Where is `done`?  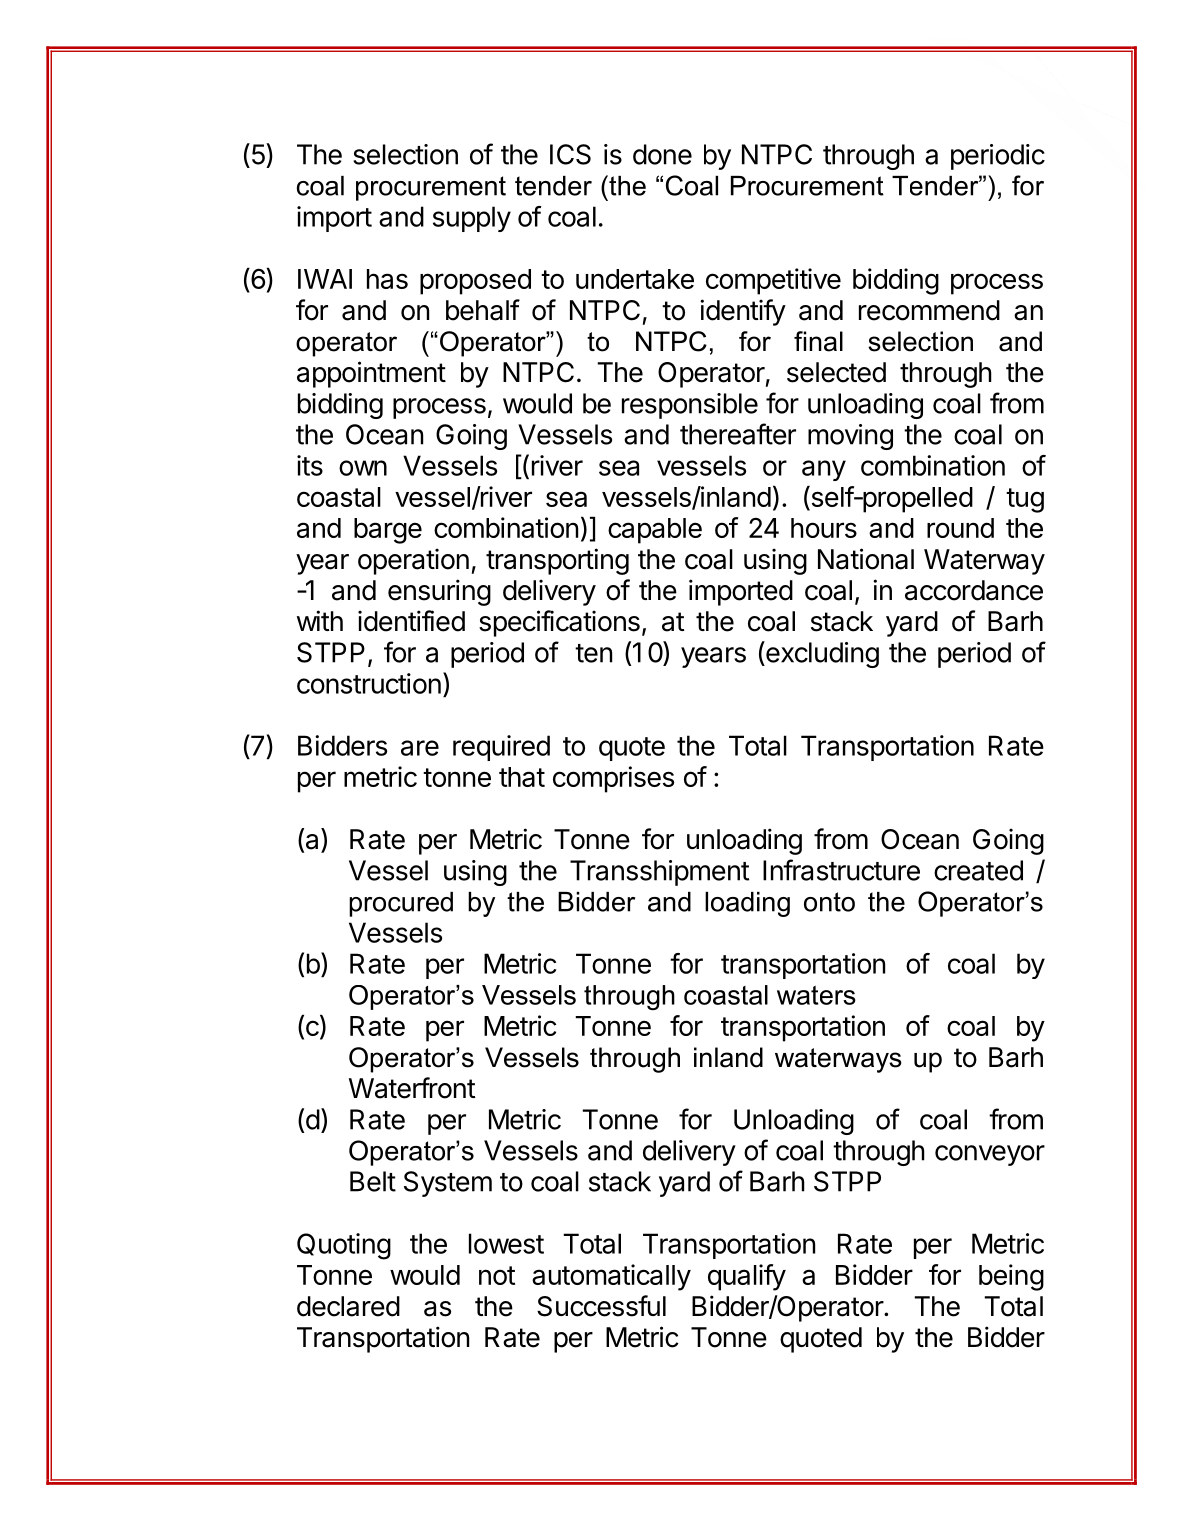 done is located at coordinates (662, 154).
